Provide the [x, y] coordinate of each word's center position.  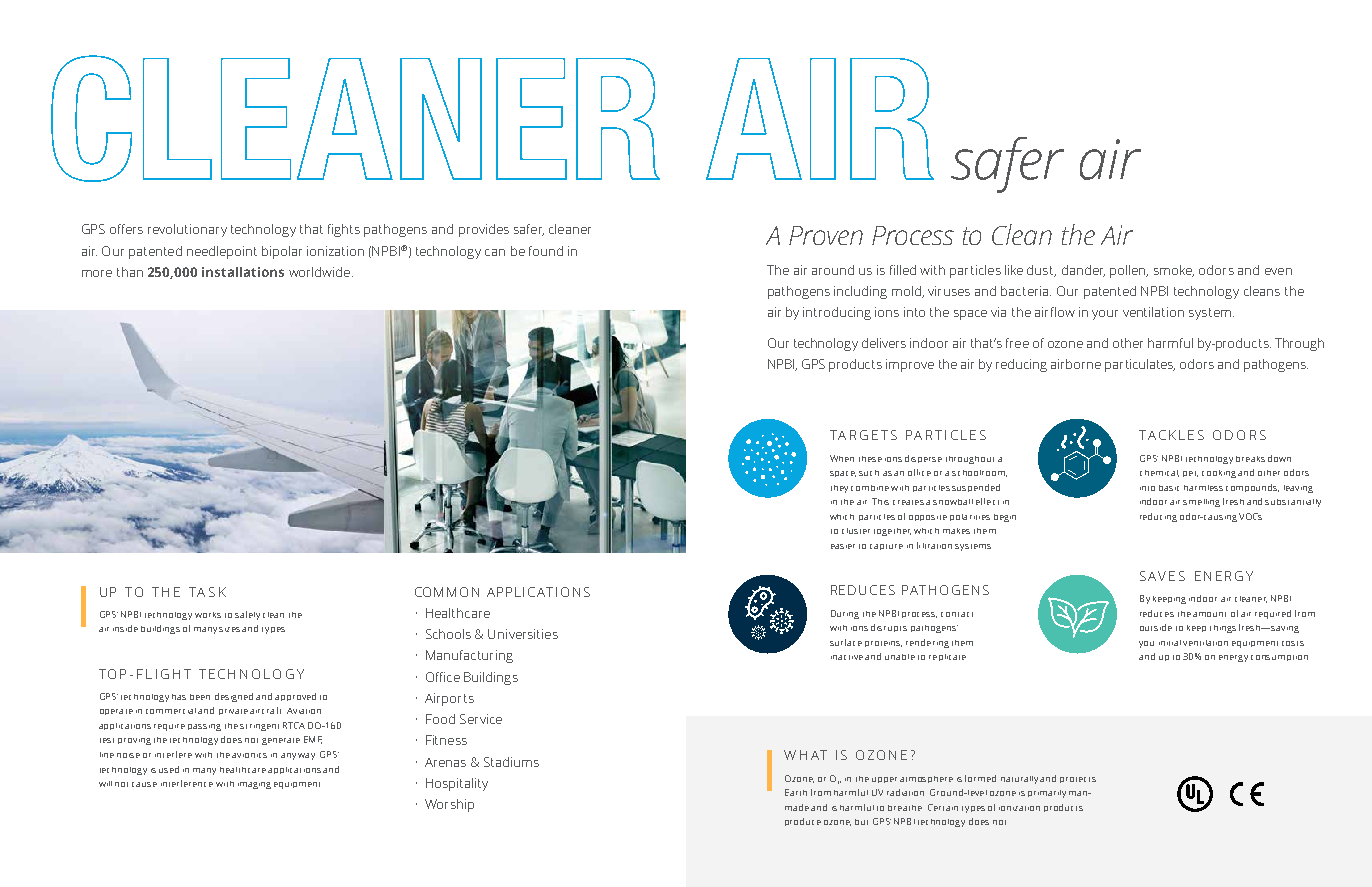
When [842, 458]
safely [247, 615]
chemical [1159, 473]
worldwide [319, 272]
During [845, 614]
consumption [1279, 658]
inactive [847, 657]
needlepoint [222, 252]
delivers [884, 343]
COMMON [447, 592]
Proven [826, 235]
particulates [1140, 365]
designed [234, 697]
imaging [254, 785]
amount [1209, 614]
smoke [1174, 271]
